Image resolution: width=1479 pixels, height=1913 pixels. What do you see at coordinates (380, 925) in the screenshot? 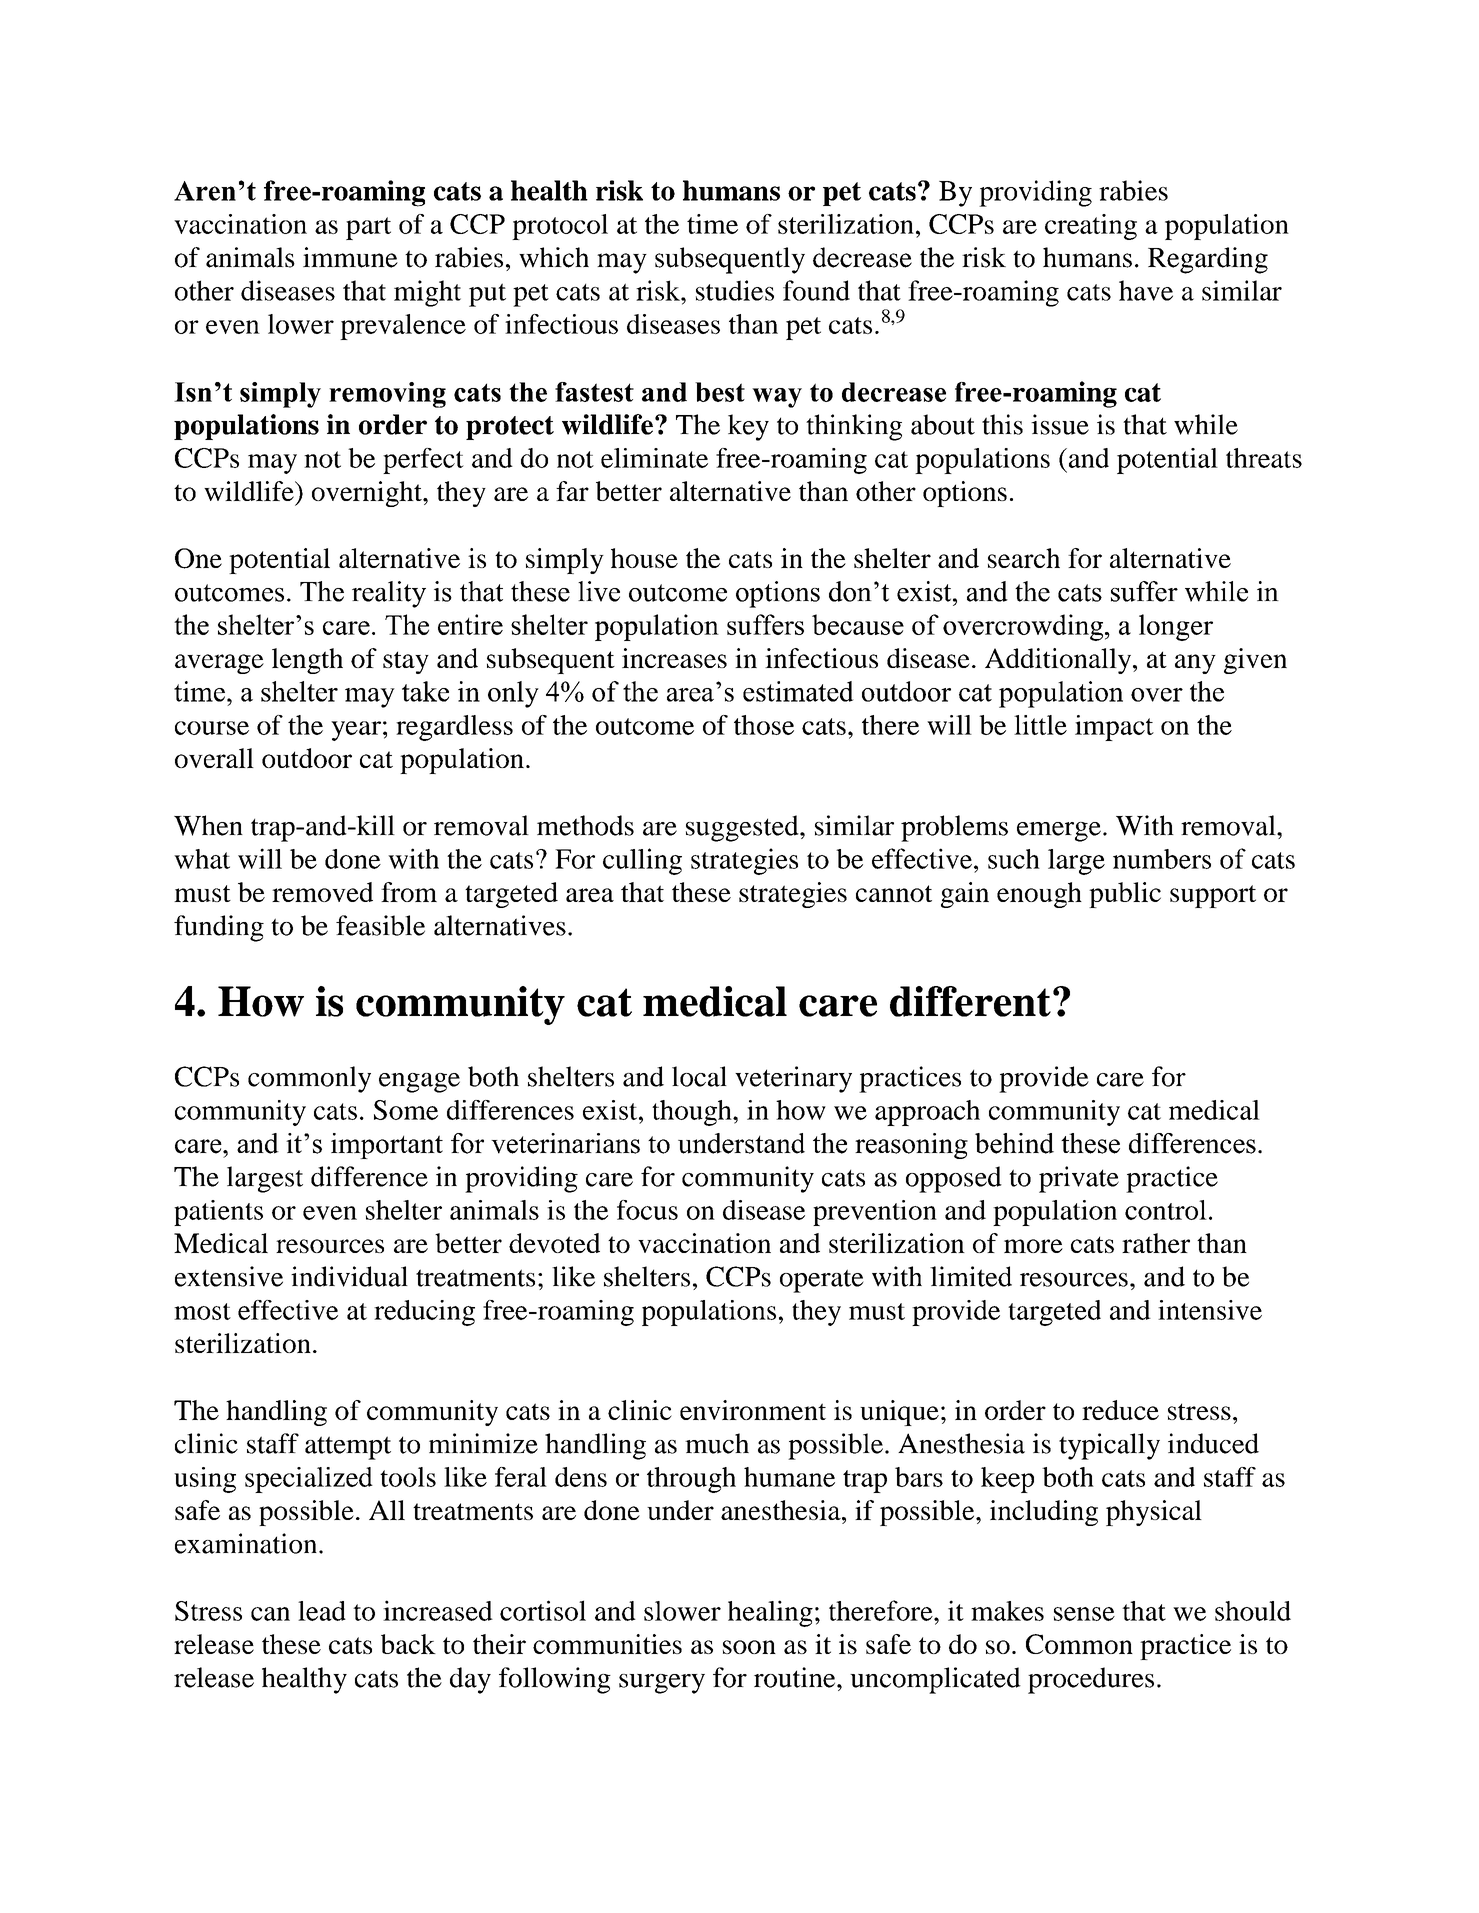
I see `feasible` at bounding box center [380, 925].
